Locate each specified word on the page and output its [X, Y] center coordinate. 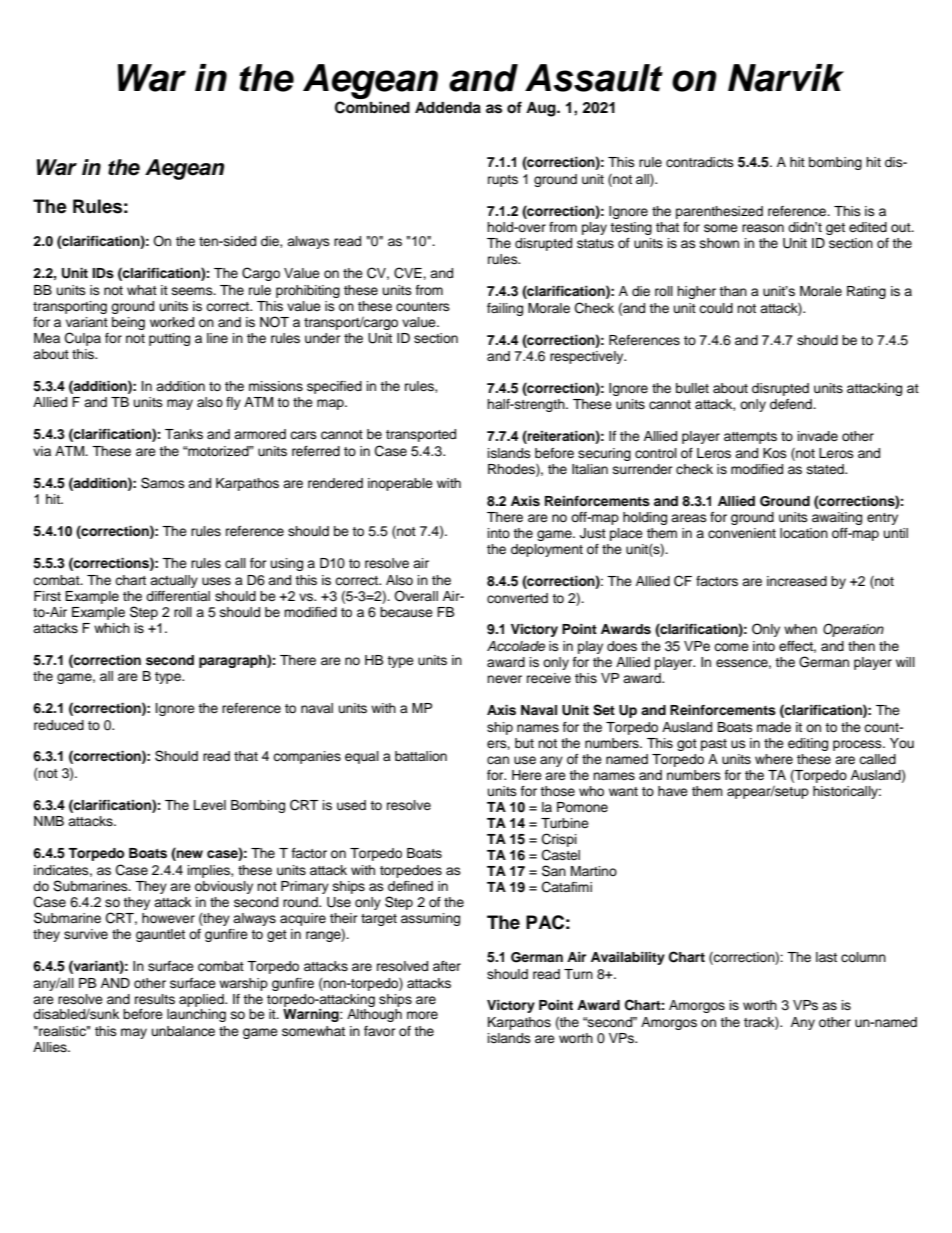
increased [797, 581]
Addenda [448, 108]
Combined [372, 107]
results [155, 999]
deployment [547, 550]
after [447, 966]
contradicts [700, 162]
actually [174, 581]
